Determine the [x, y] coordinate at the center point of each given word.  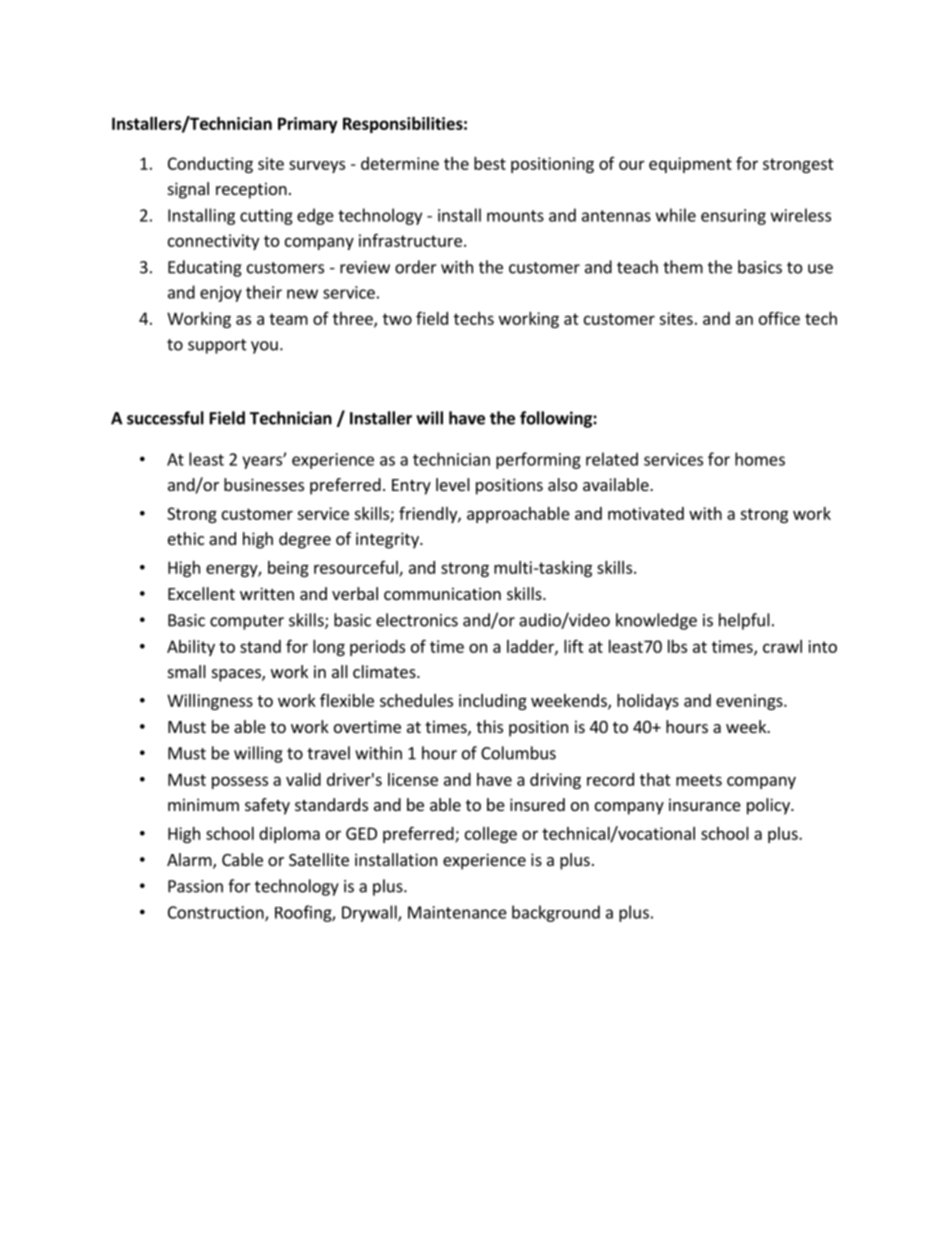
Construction [217, 913]
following [557, 419]
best [490, 163]
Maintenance [457, 912]
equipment [690, 165]
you [264, 347]
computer [247, 622]
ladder [531, 647]
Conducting [210, 165]
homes [760, 459]
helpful [744, 621]
